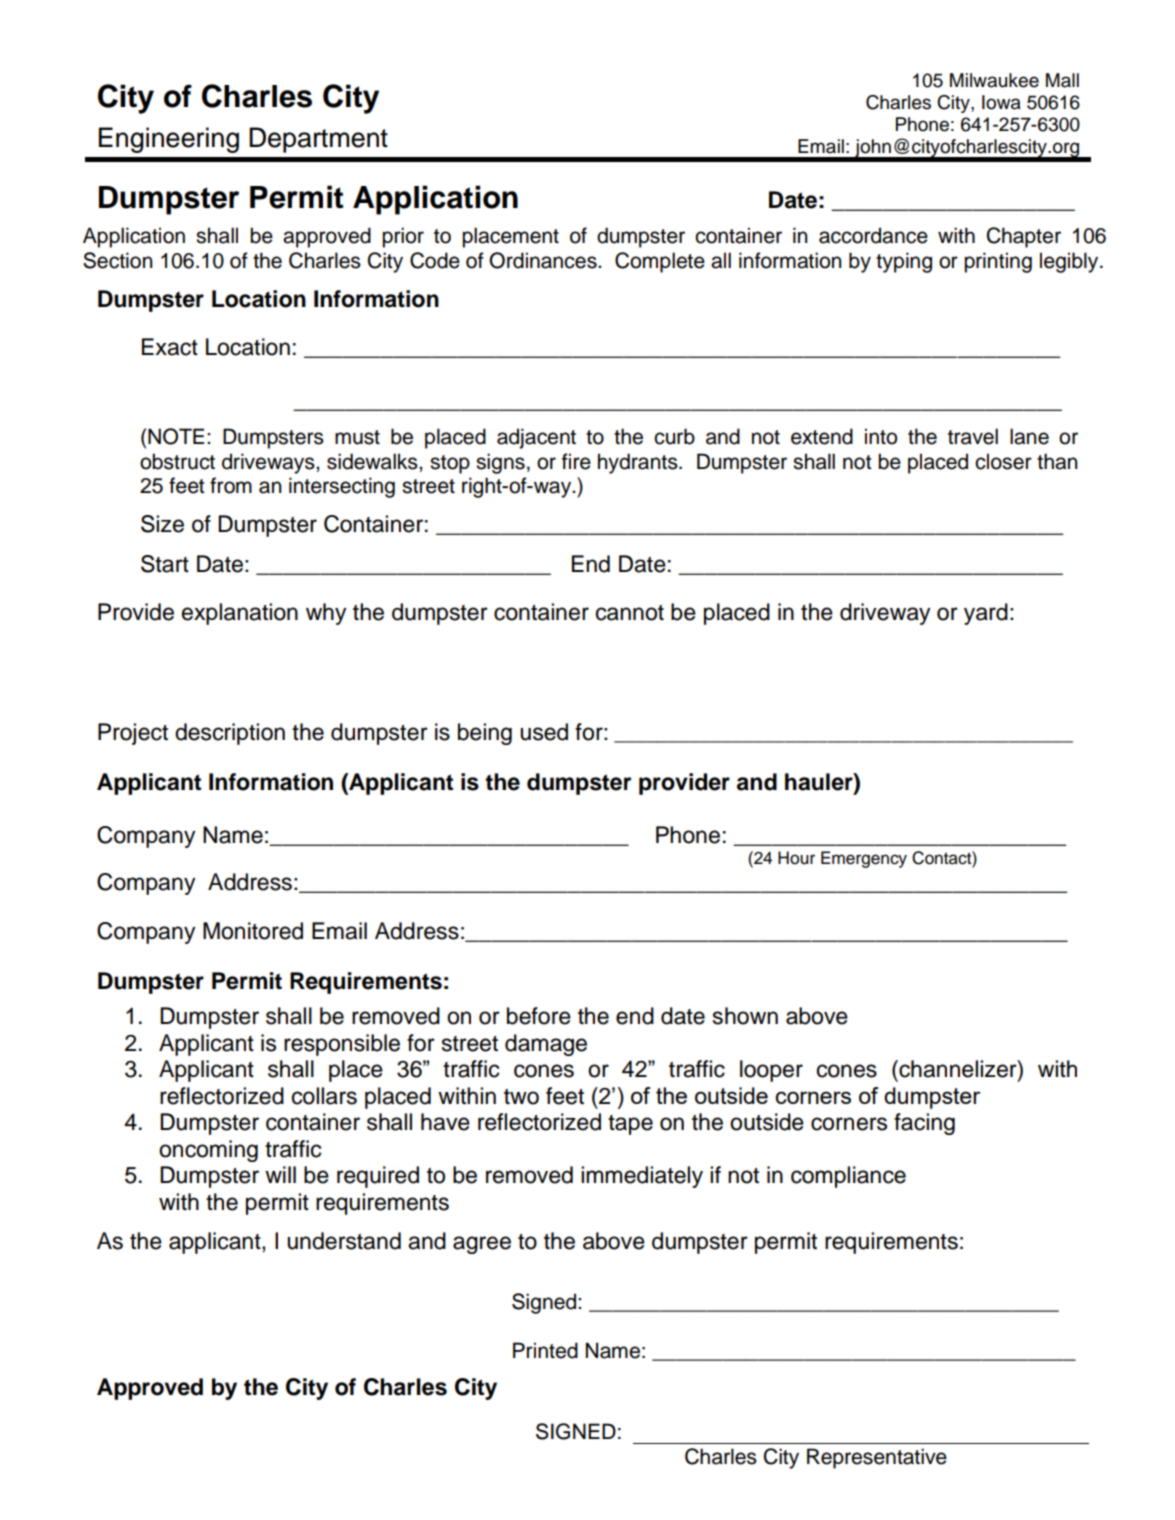 The image size is (1175, 1520). What do you see at coordinates (544, 732) in the document?
I see `used` at bounding box center [544, 732].
